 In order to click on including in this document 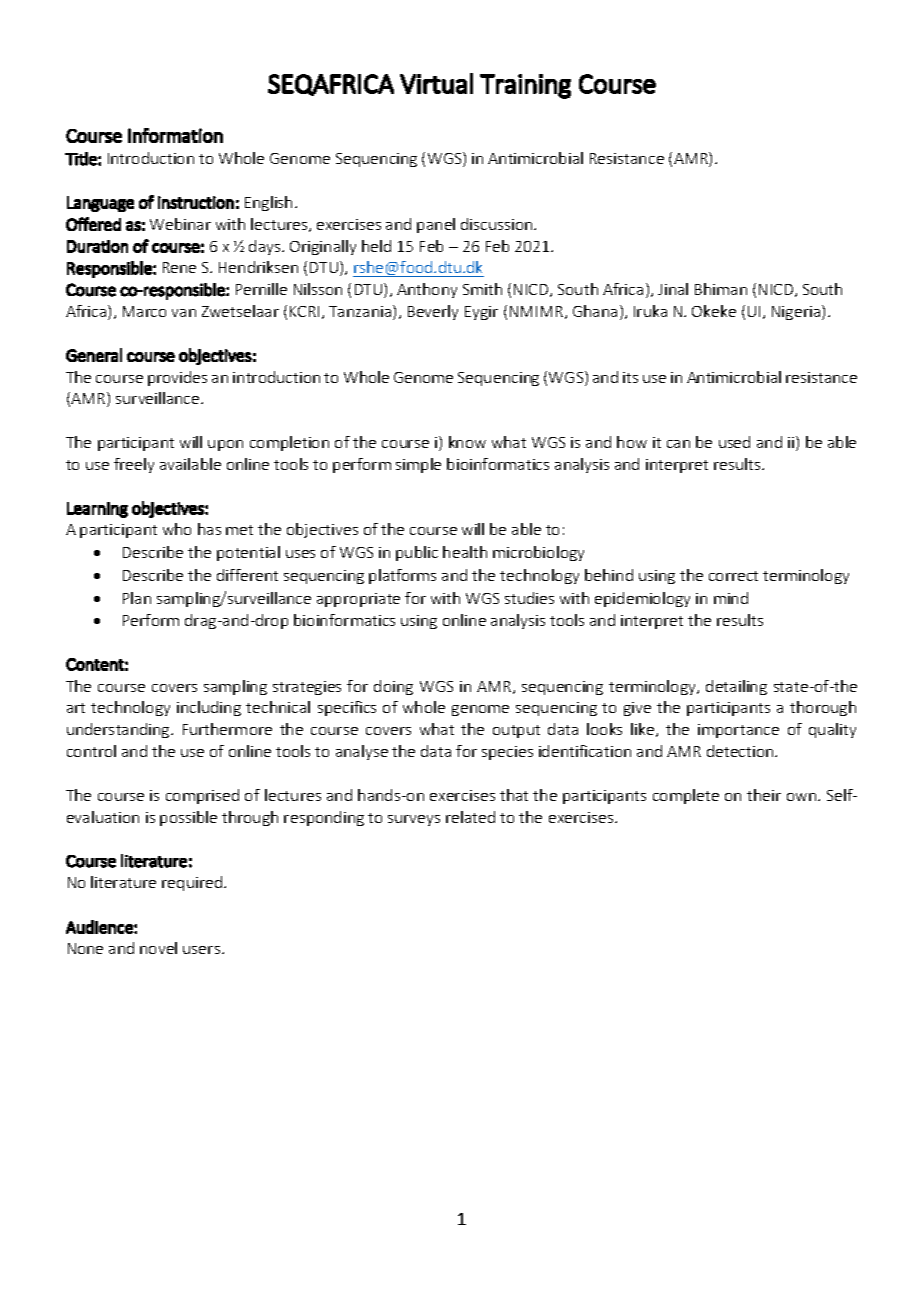, I will do `click(209, 708)`.
